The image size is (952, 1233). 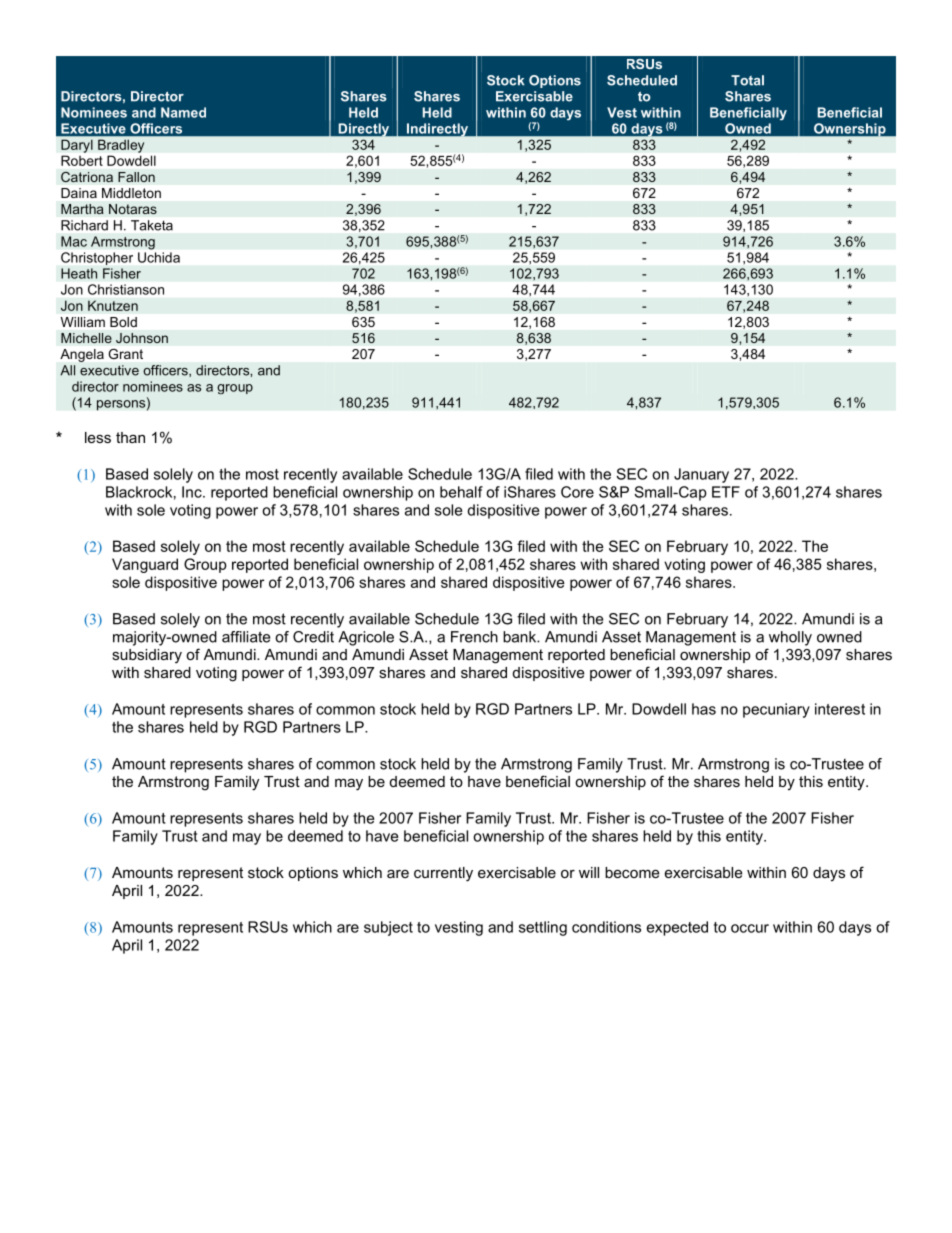 What do you see at coordinates (443, 874) in the image?
I see `currently` at bounding box center [443, 874].
